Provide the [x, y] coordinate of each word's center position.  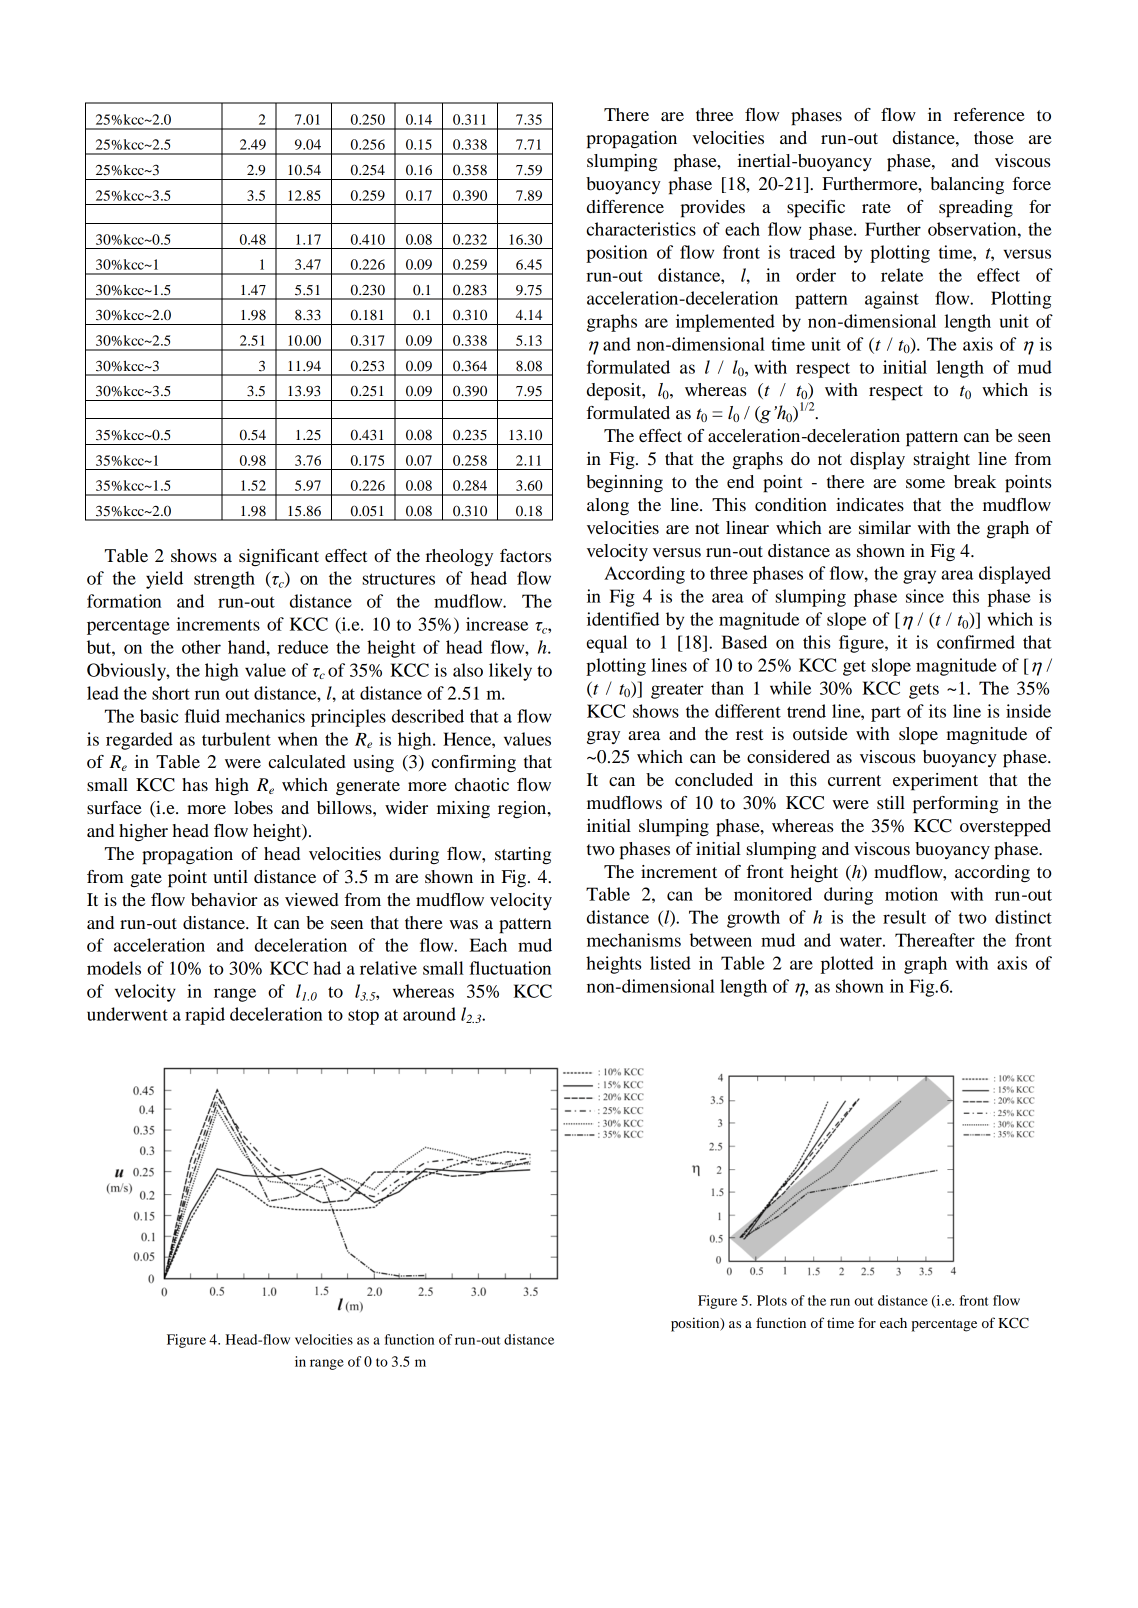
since [925, 596]
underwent [127, 1014]
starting [523, 855]
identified [623, 619]
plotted [847, 965]
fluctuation [510, 968]
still [891, 802]
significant [279, 557]
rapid [205, 1016]
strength [224, 580]
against [892, 300]
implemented [725, 323]
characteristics [641, 229]
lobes [253, 807]
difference [625, 207]
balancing [967, 185]
